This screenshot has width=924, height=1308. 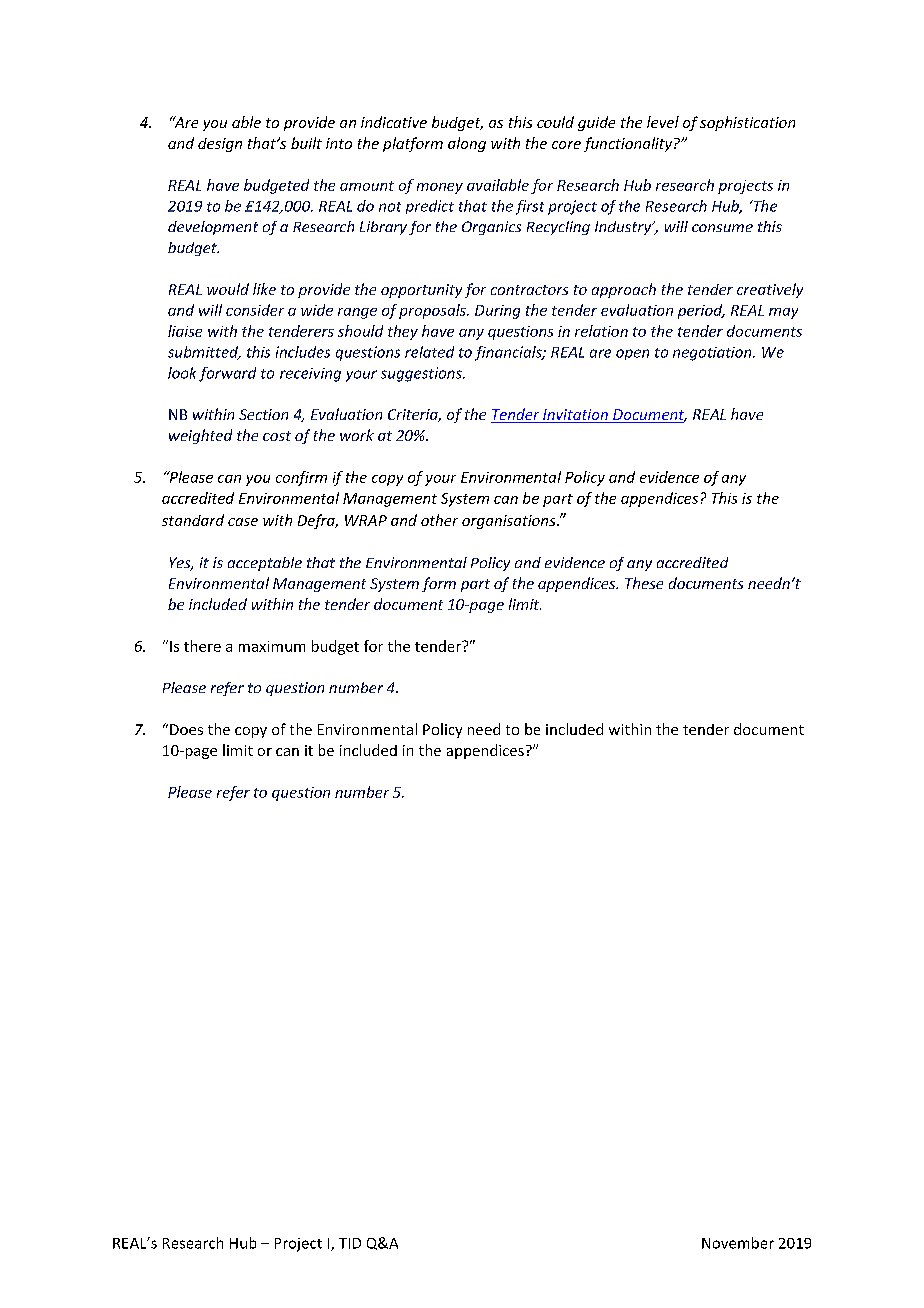 I want to click on maximum, so click(x=272, y=646).
